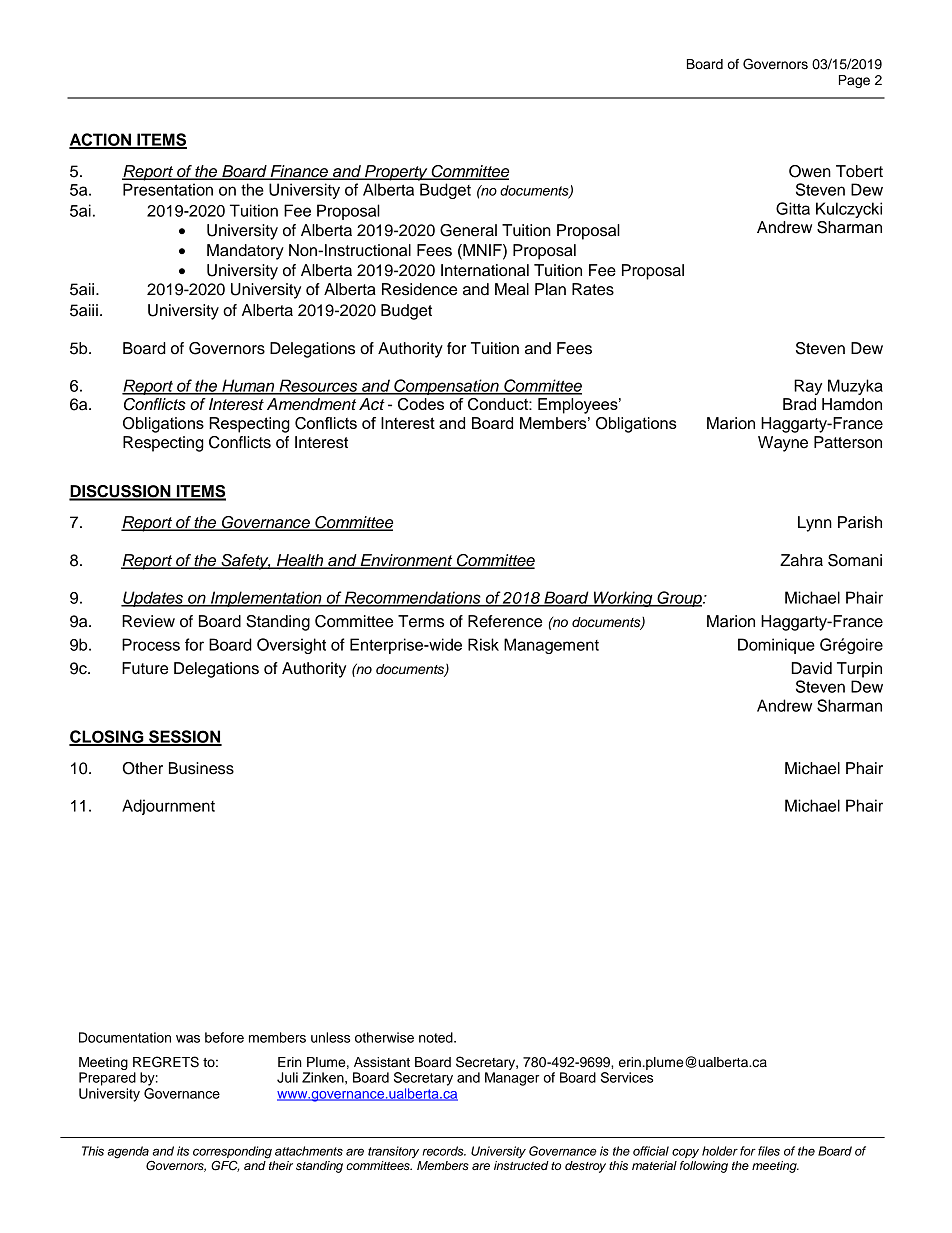  I want to click on Review, so click(148, 621).
